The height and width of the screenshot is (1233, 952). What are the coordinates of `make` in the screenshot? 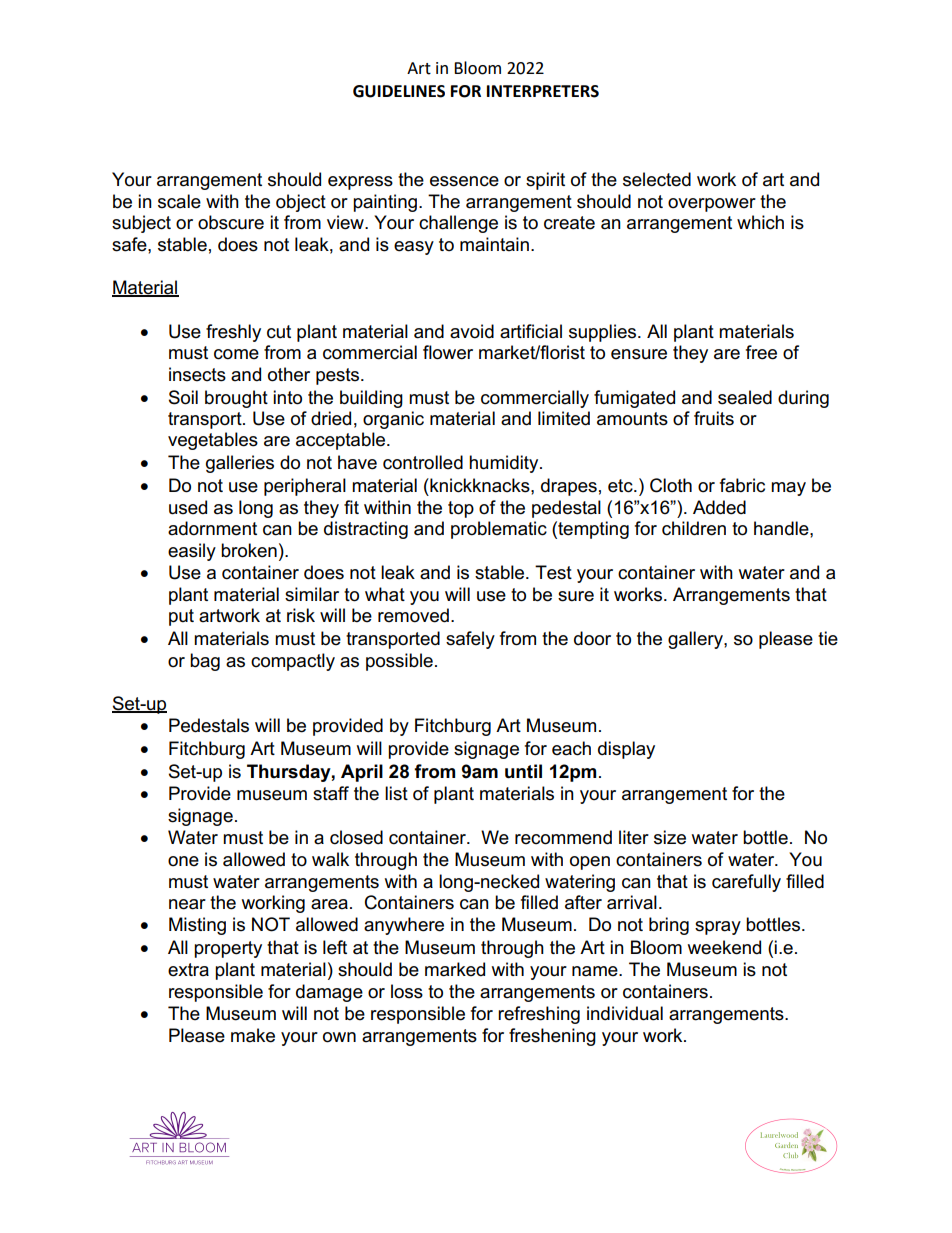 It's located at (253, 1035).
